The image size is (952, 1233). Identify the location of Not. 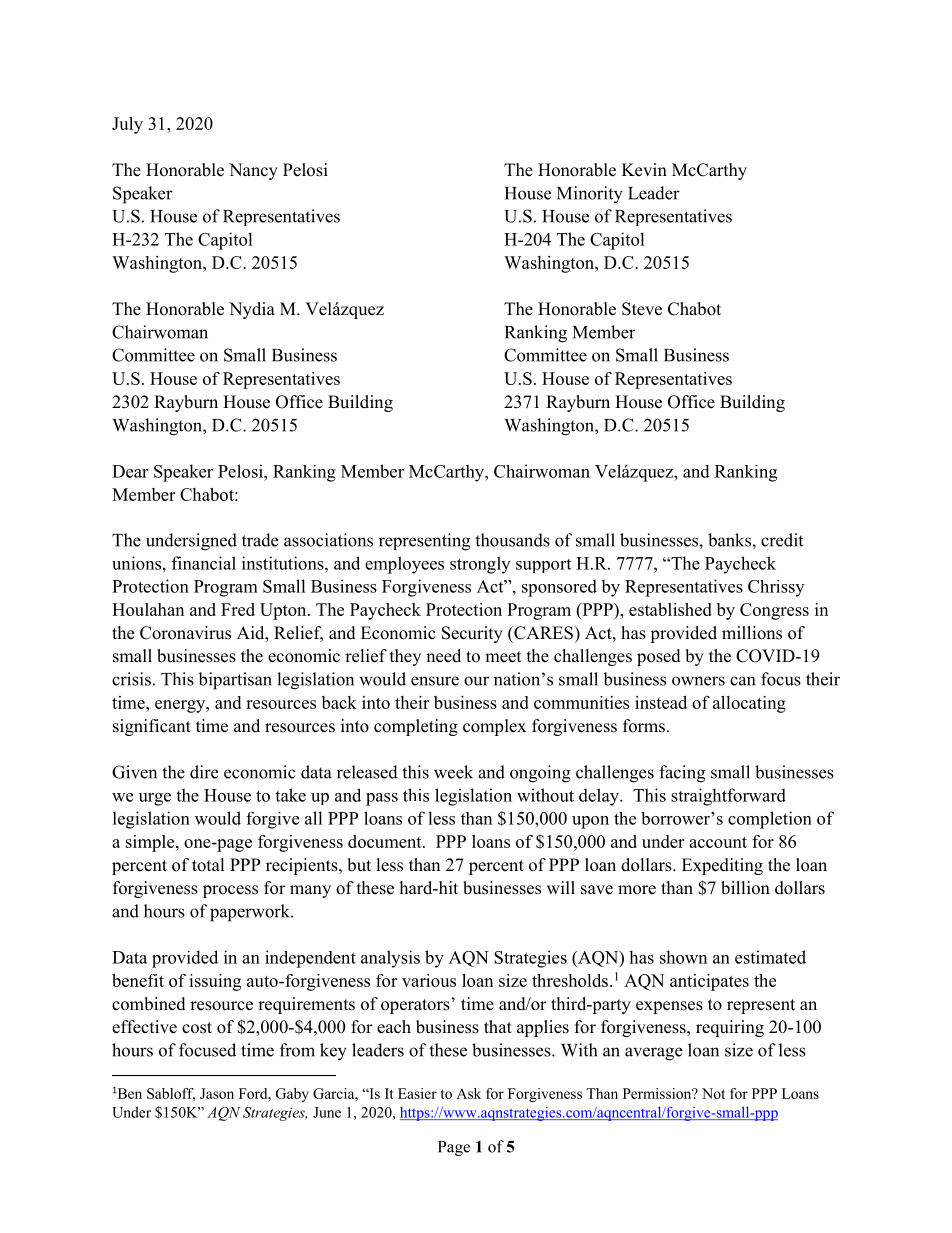
(713, 1093).
